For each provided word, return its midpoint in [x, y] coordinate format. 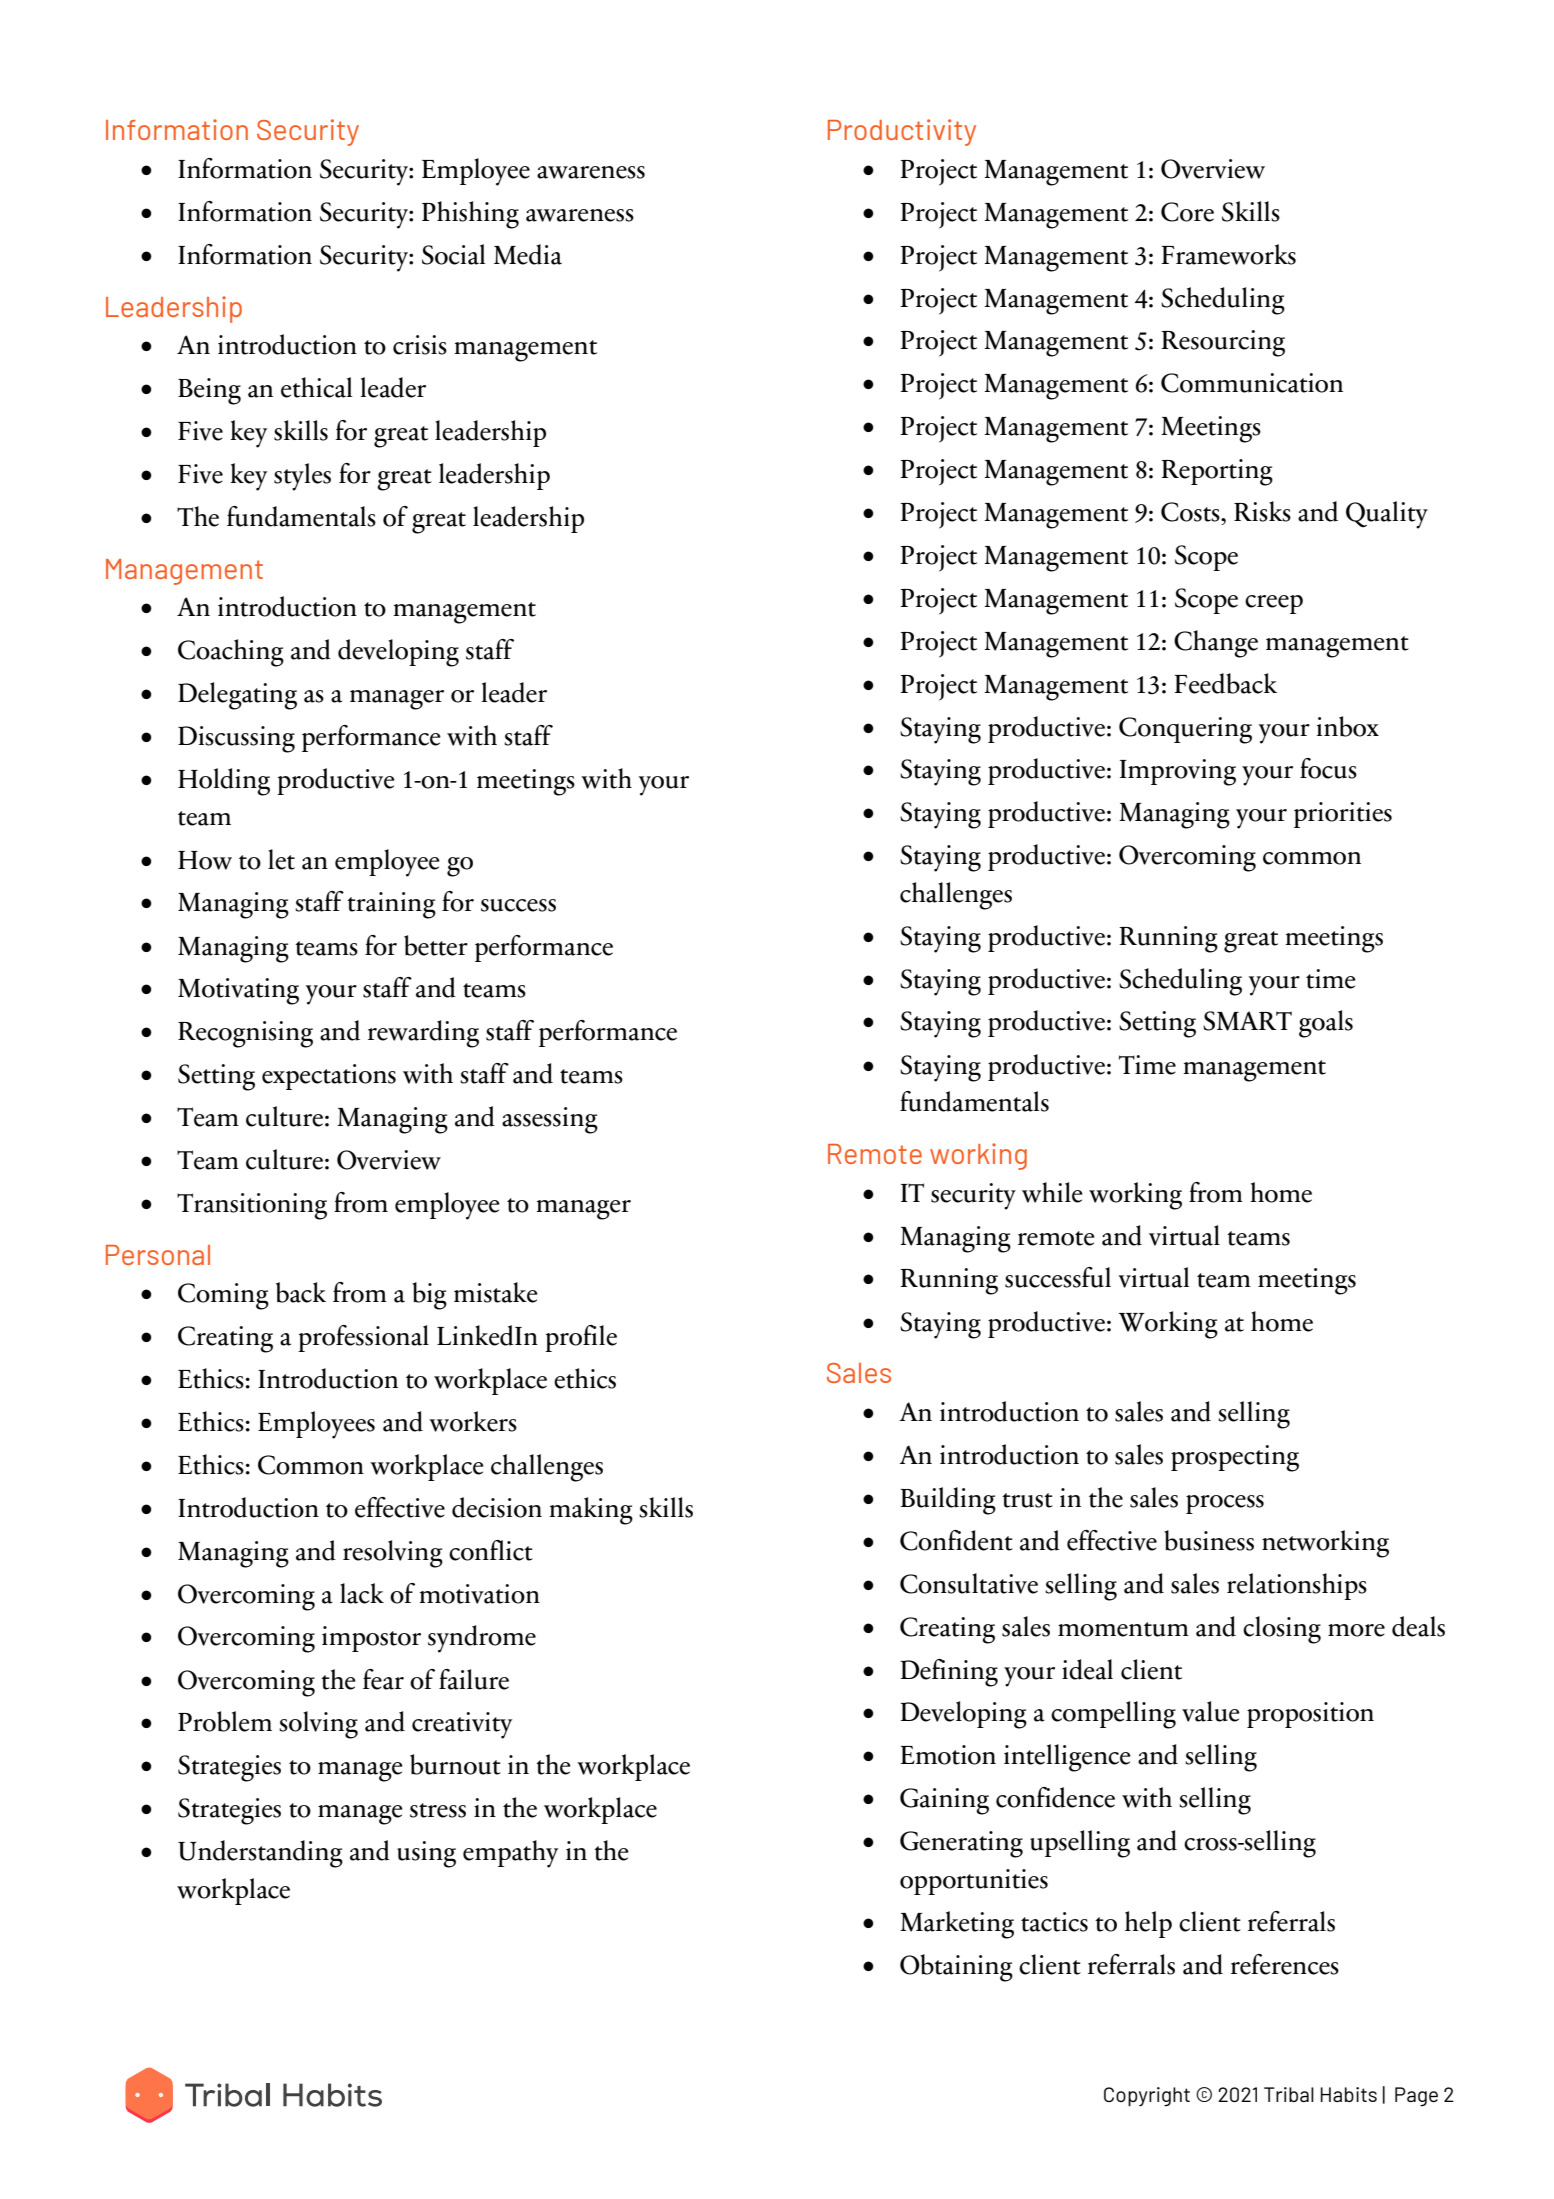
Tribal [1289, 2094]
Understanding [260, 1854]
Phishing [470, 215]
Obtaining [956, 1968]
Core [1187, 212]
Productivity [902, 132]
